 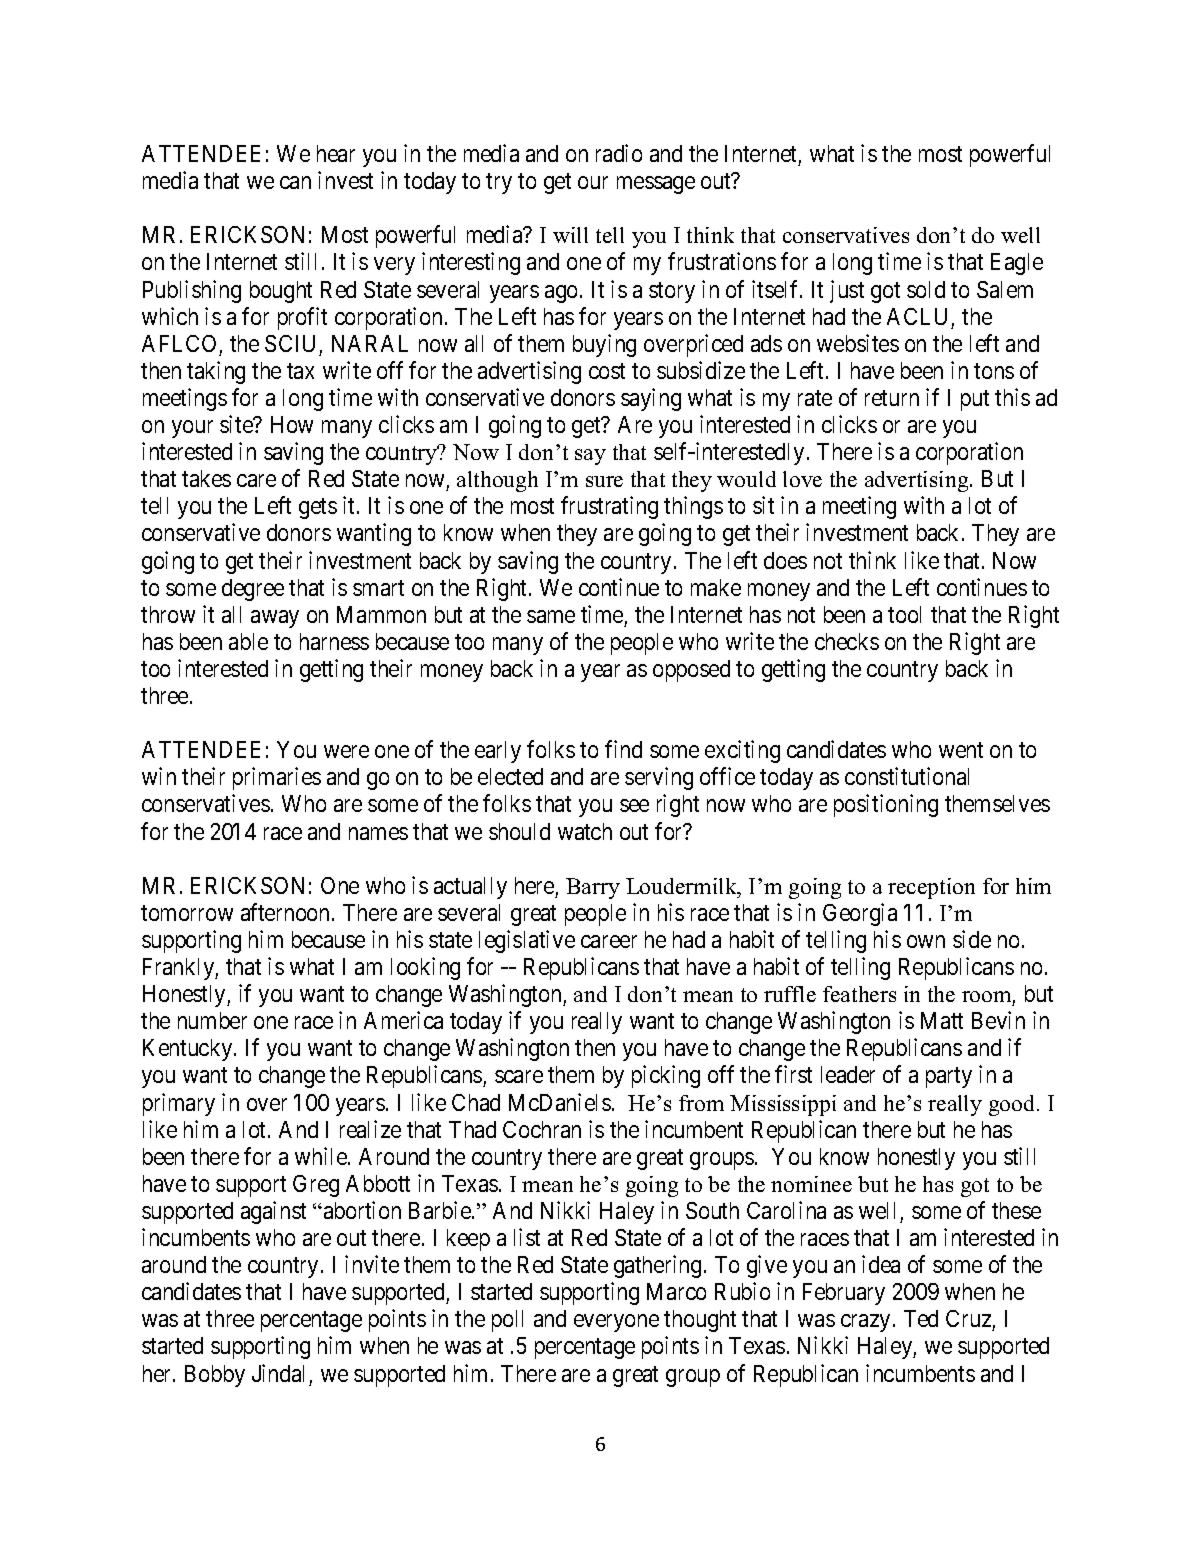 I want to click on Jindal, so click(x=278, y=1373).
